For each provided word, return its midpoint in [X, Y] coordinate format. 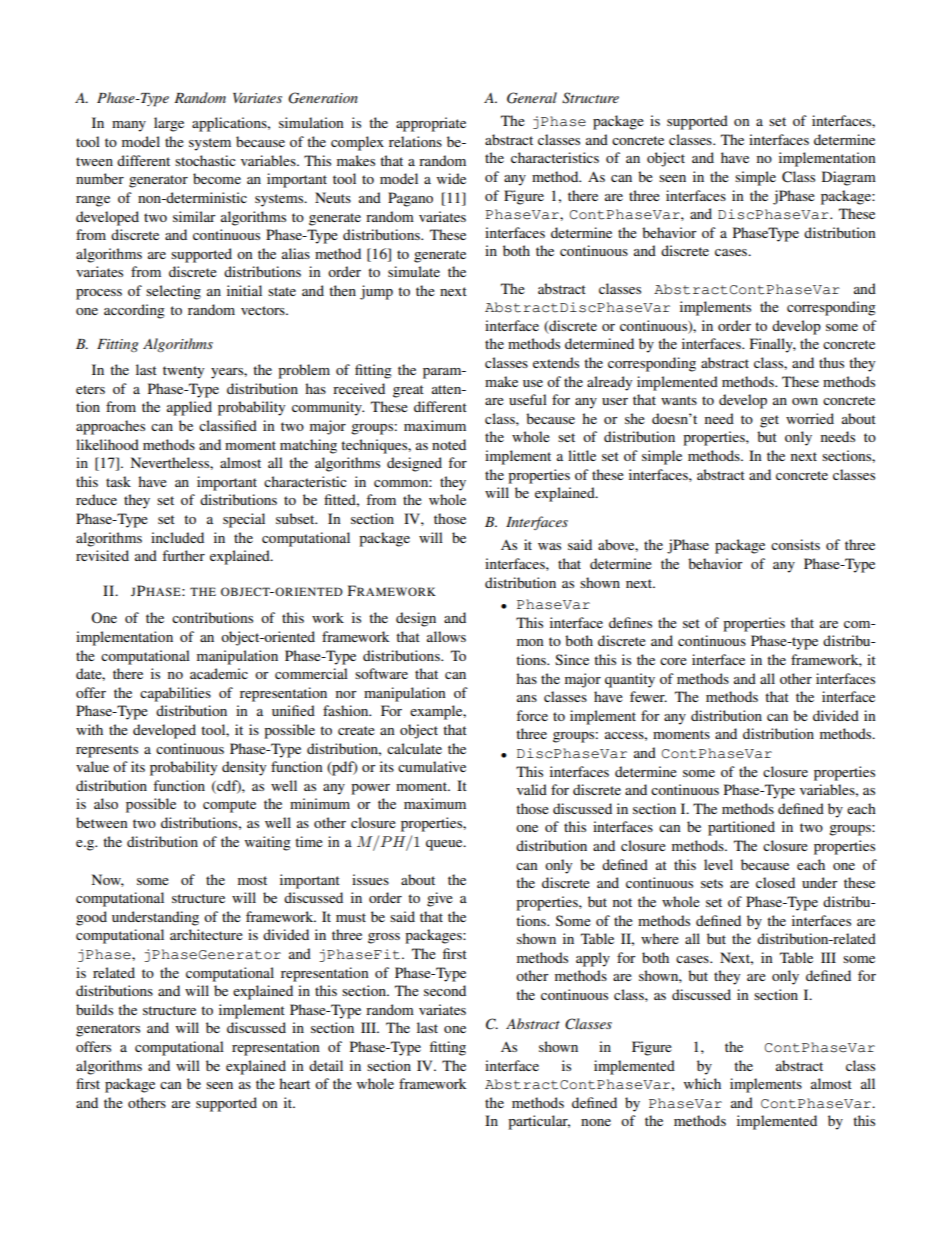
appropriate [431, 124]
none [596, 1122]
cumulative [432, 766]
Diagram [849, 178]
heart [294, 1083]
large [169, 124]
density [244, 768]
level [718, 864]
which [702, 1083]
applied [189, 408]
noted [449, 444]
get [769, 421]
